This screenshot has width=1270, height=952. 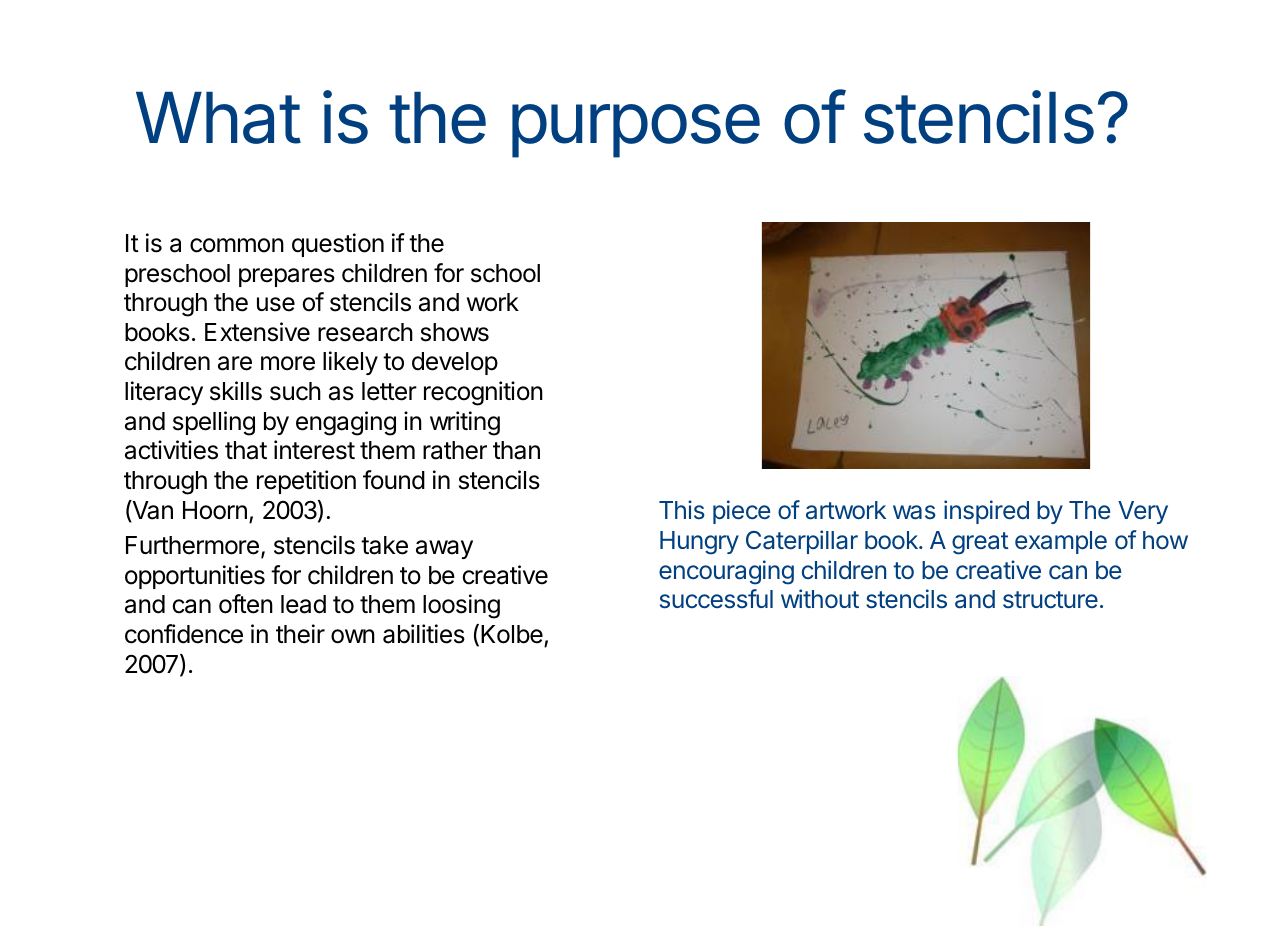 What do you see at coordinates (295, 391) in the screenshot?
I see `such` at bounding box center [295, 391].
